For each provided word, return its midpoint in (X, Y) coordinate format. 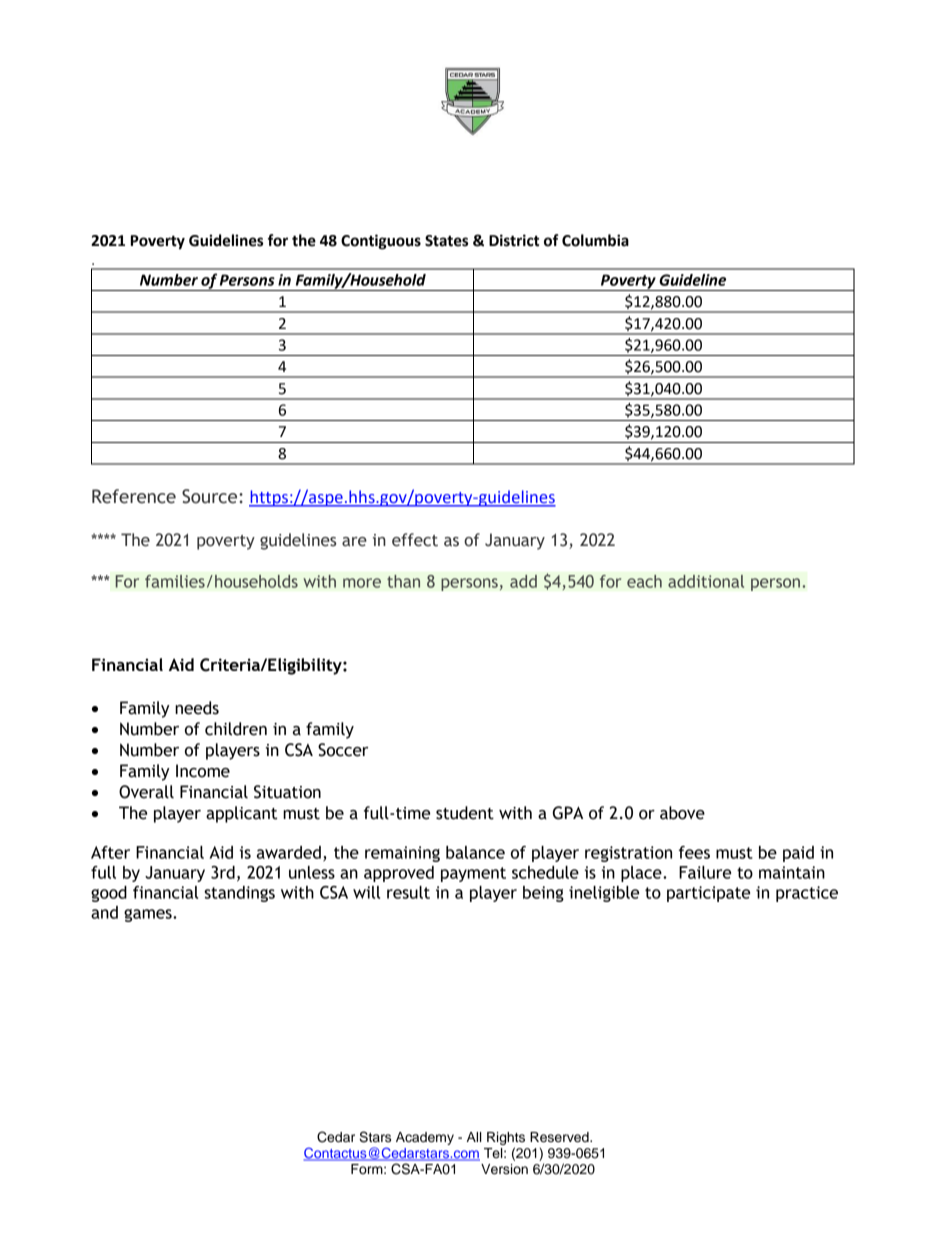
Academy (425, 1138)
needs (197, 708)
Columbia (595, 240)
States (446, 241)
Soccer (343, 750)
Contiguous (381, 242)
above (682, 813)
